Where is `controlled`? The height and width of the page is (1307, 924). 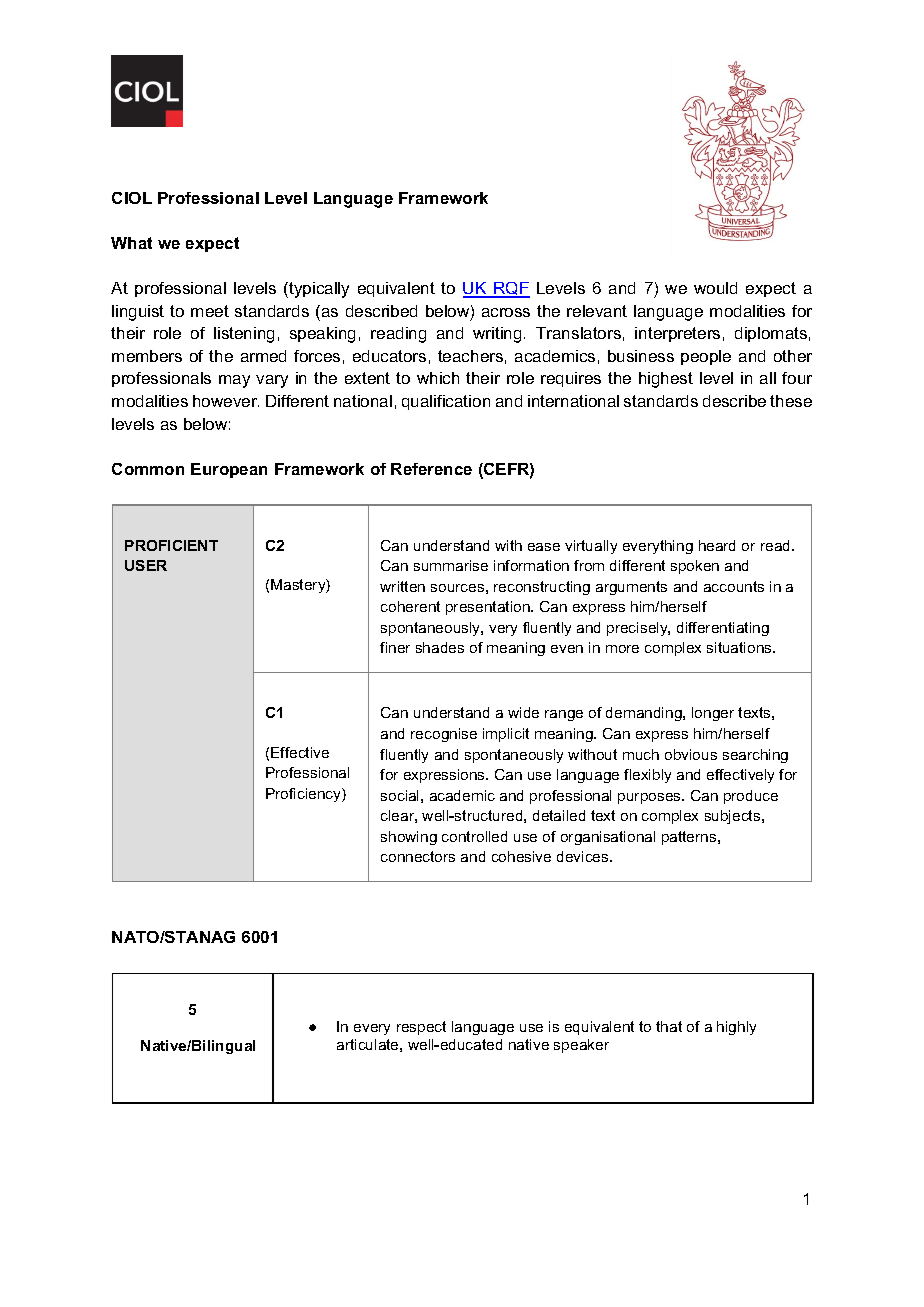 controlled is located at coordinates (474, 836).
